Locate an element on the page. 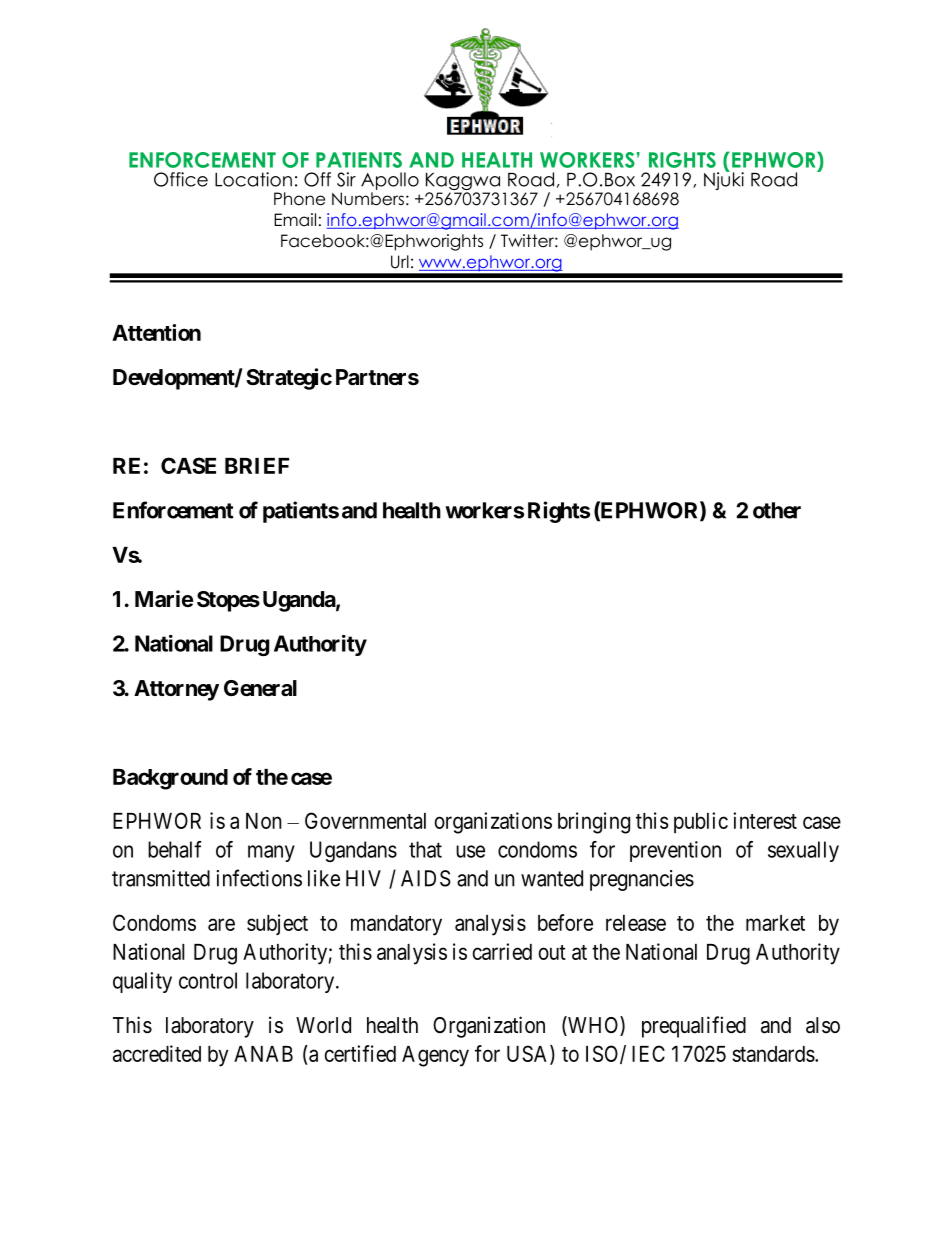 This document has height=1233, width=952. Background is located at coordinates (170, 779).
